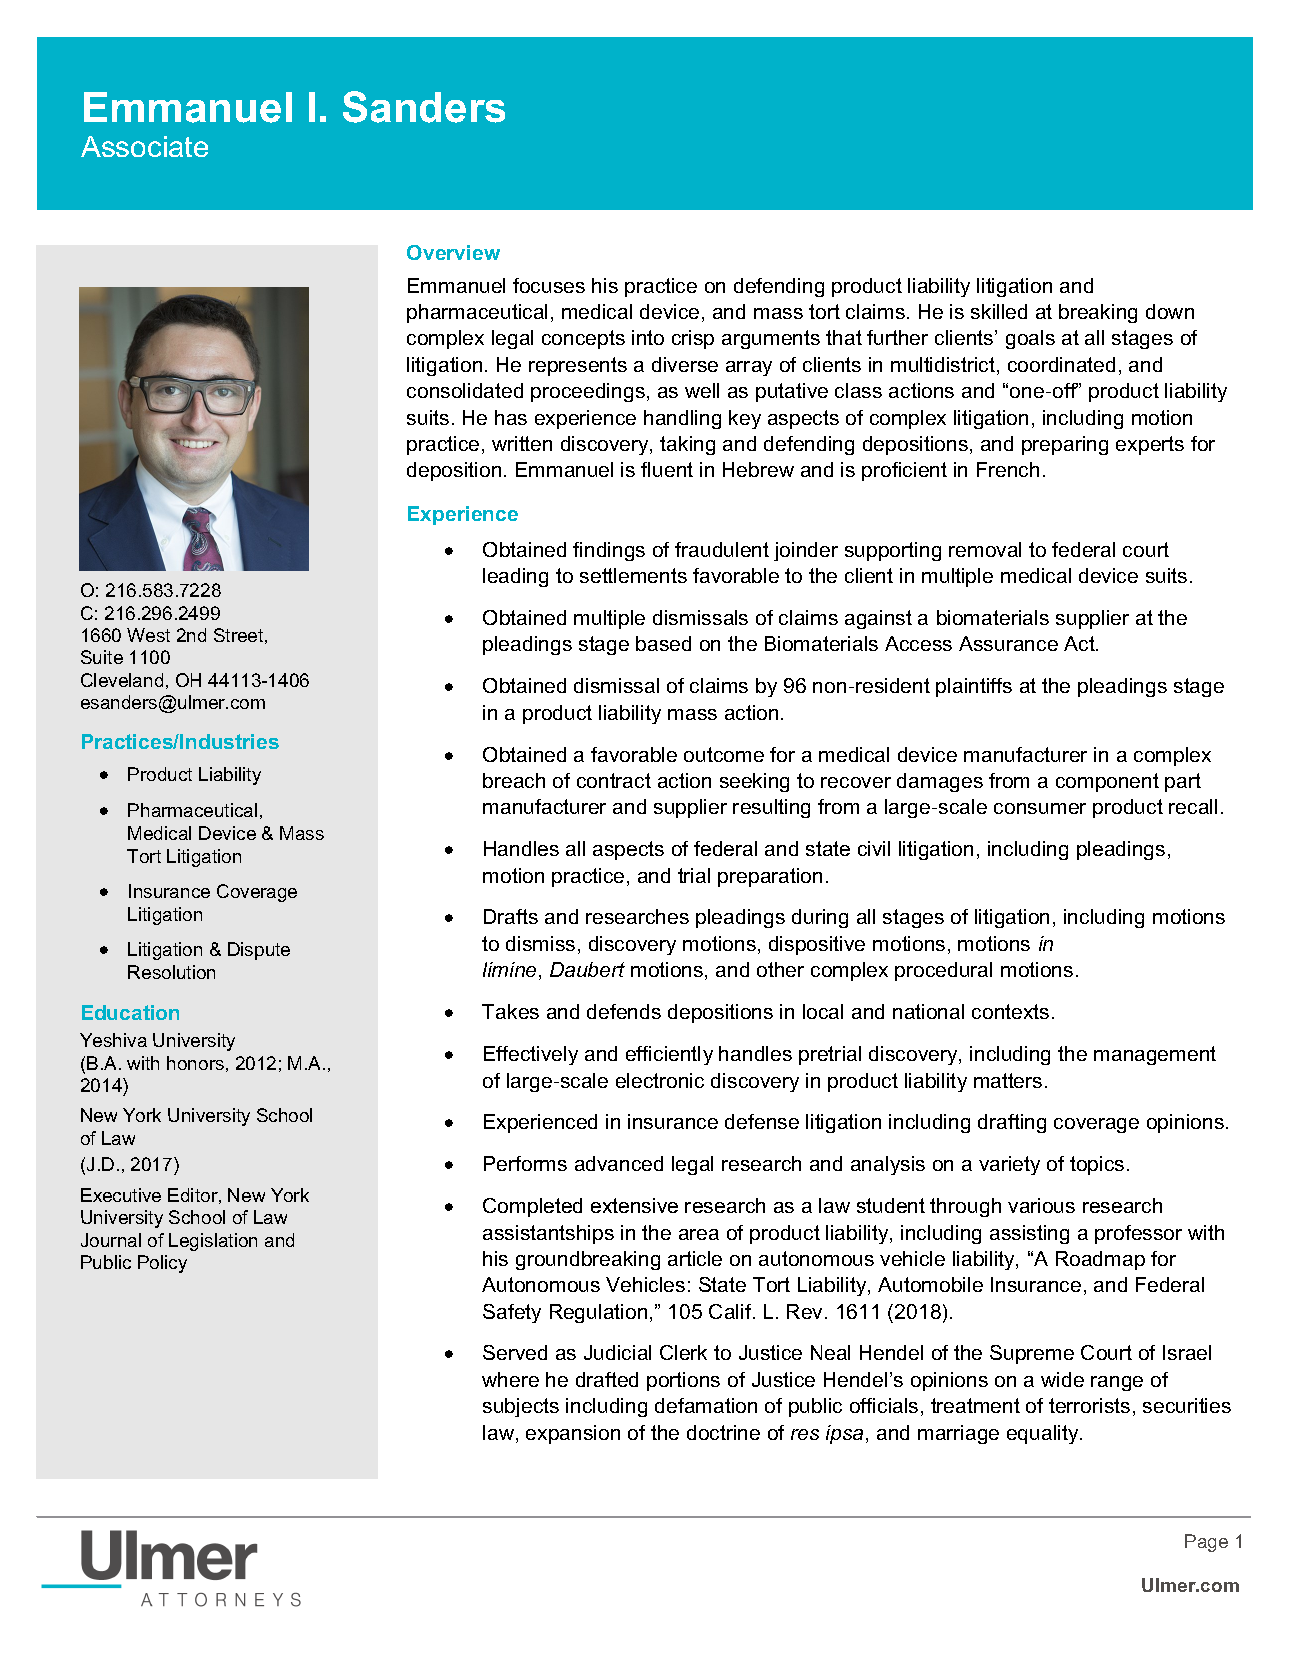 Image resolution: width=1290 pixels, height=1669 pixels. Describe the element at coordinates (619, 1163) in the page. I see `advanced` at that location.
